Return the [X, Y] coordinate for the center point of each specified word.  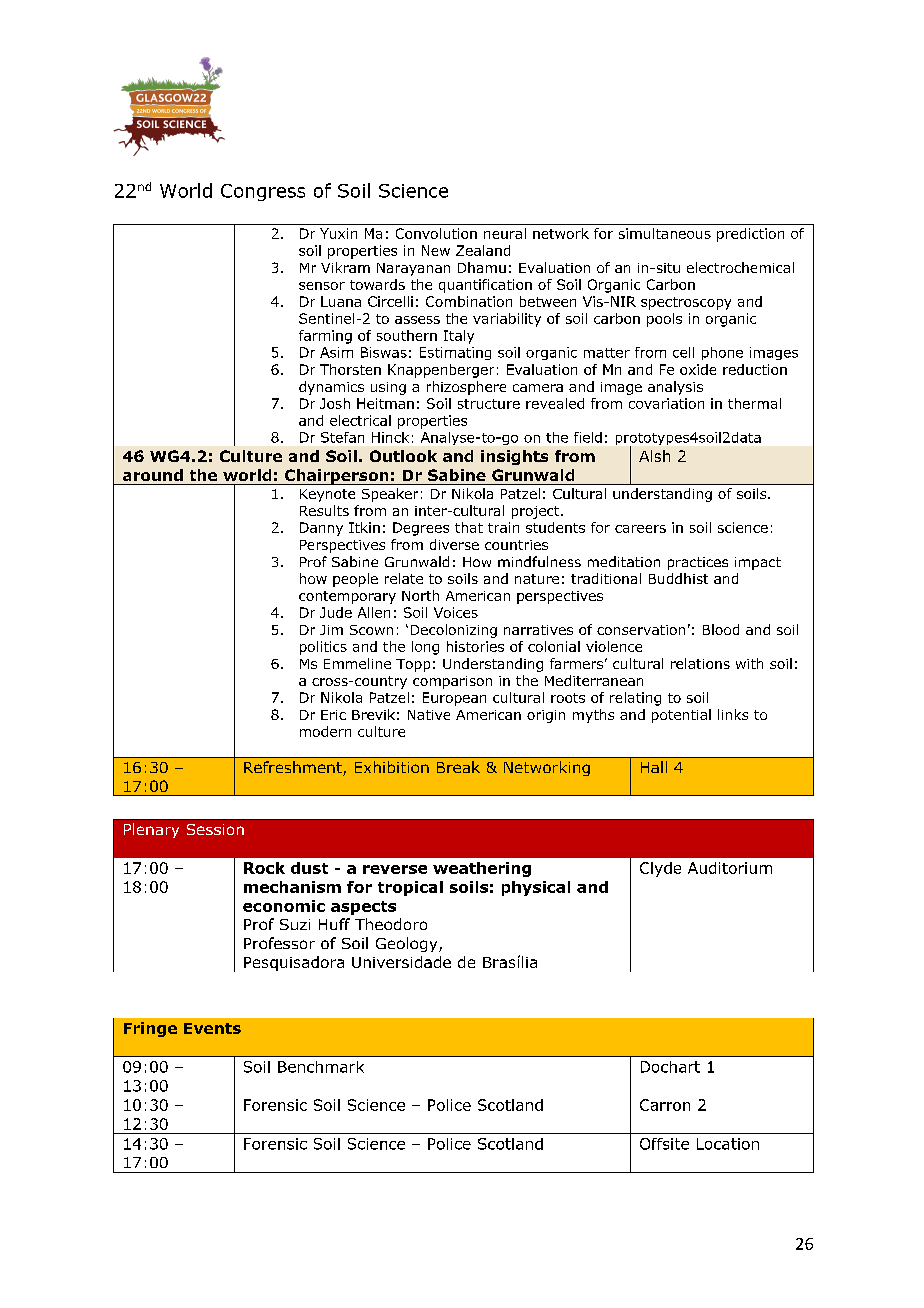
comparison [452, 682]
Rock [264, 868]
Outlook [403, 456]
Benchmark [321, 1067]
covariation [666, 403]
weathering [482, 869]
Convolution [436, 233]
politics [323, 648]
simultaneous [665, 233]
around [153, 475]
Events [212, 1028]
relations [700, 663]
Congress [263, 192]
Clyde [660, 869]
